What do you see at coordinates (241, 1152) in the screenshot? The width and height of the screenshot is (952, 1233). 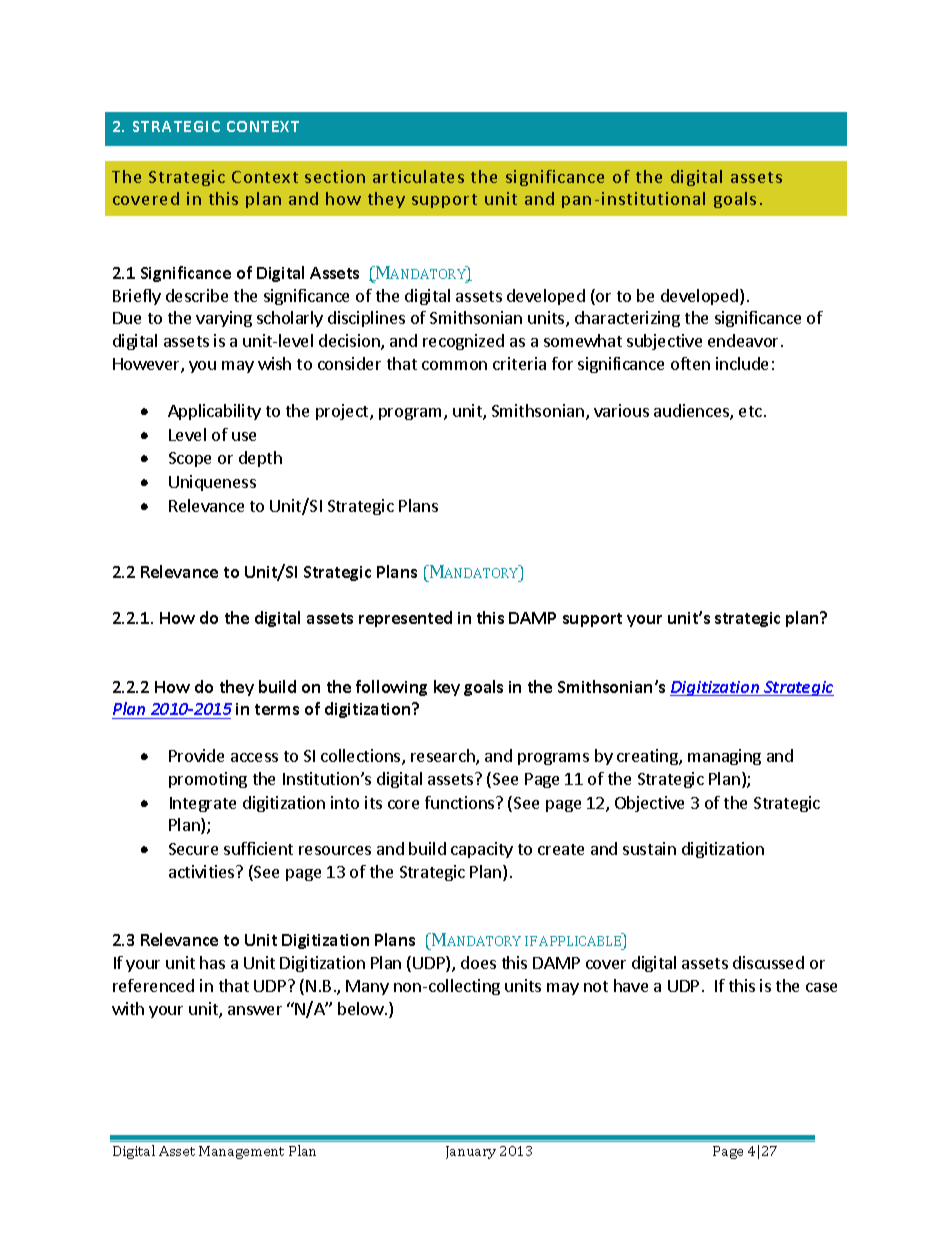 I see `Management` at bounding box center [241, 1152].
